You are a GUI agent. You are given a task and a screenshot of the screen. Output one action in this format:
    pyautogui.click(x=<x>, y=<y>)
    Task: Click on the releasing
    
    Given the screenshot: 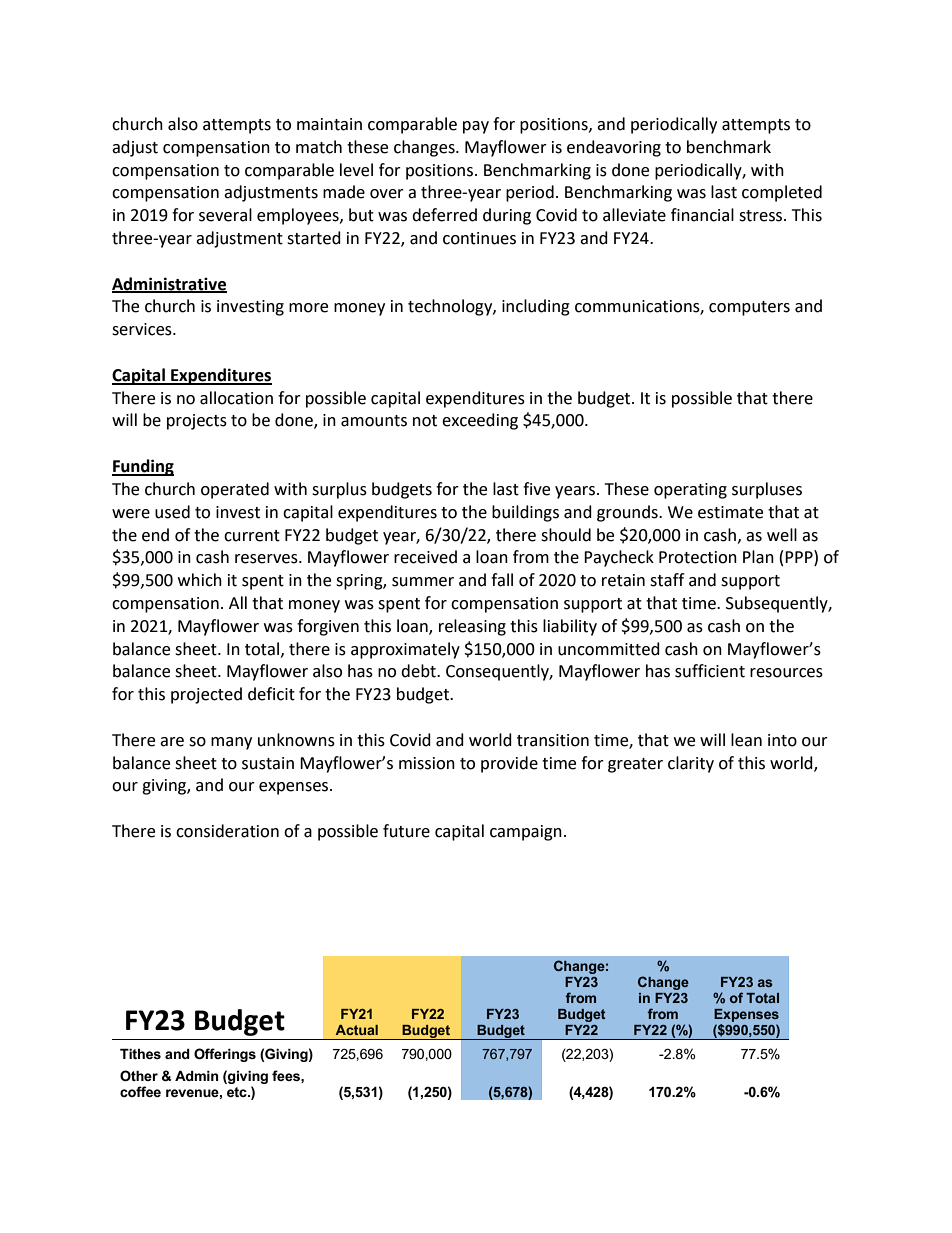 What is the action you would take?
    pyautogui.click(x=472, y=627)
